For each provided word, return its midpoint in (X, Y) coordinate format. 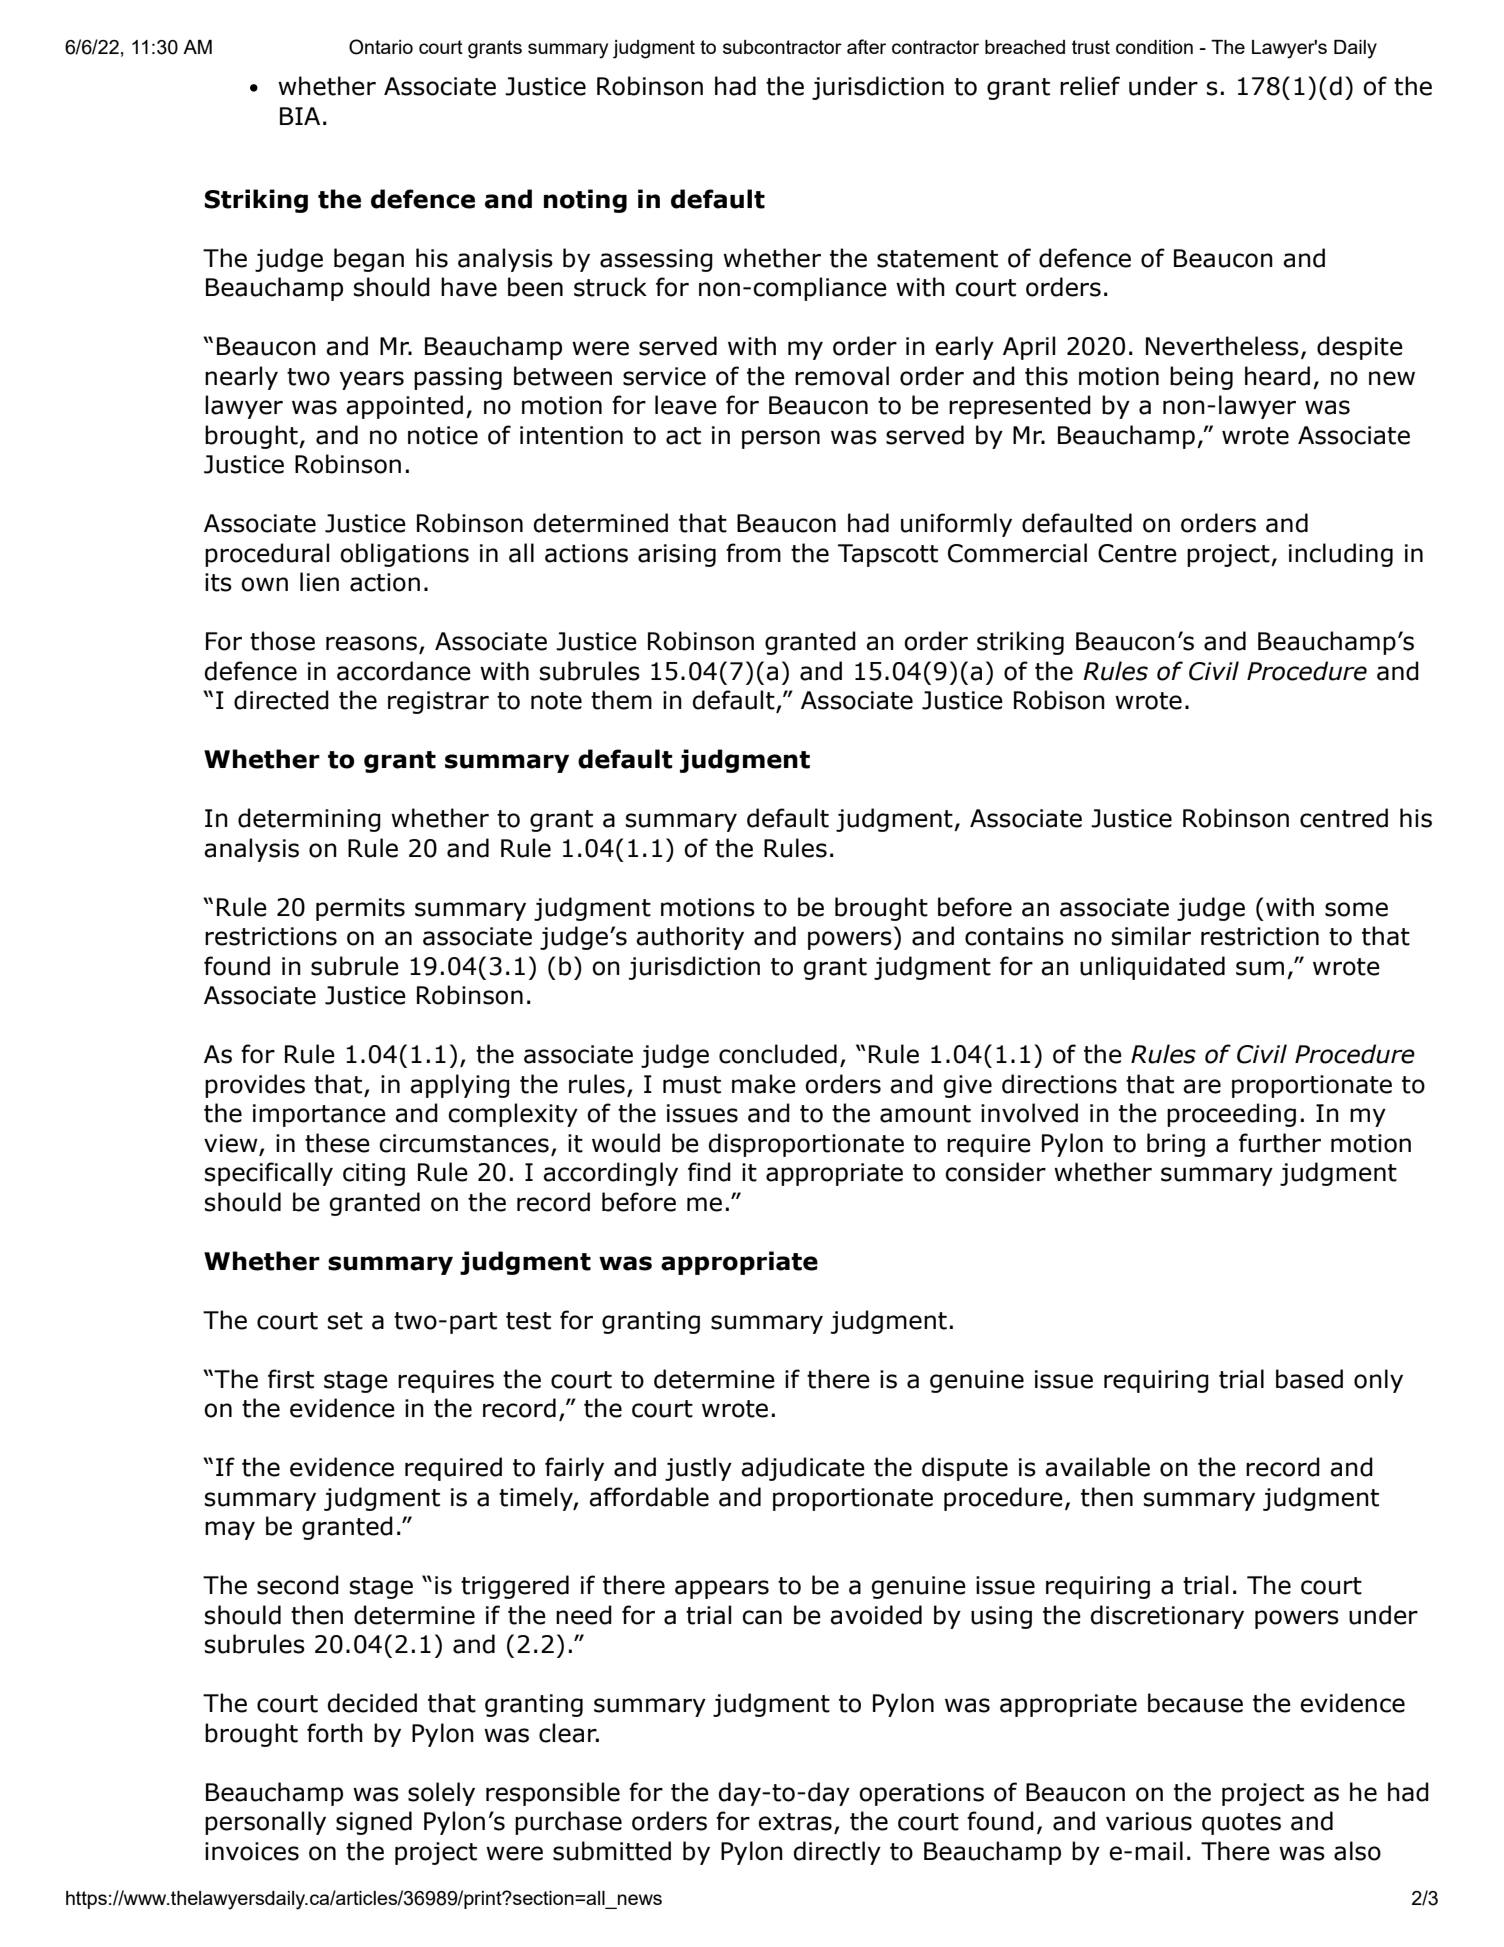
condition (1154, 47)
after (866, 46)
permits (360, 909)
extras (795, 1822)
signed (374, 1823)
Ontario (381, 47)
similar (1151, 936)
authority (690, 938)
